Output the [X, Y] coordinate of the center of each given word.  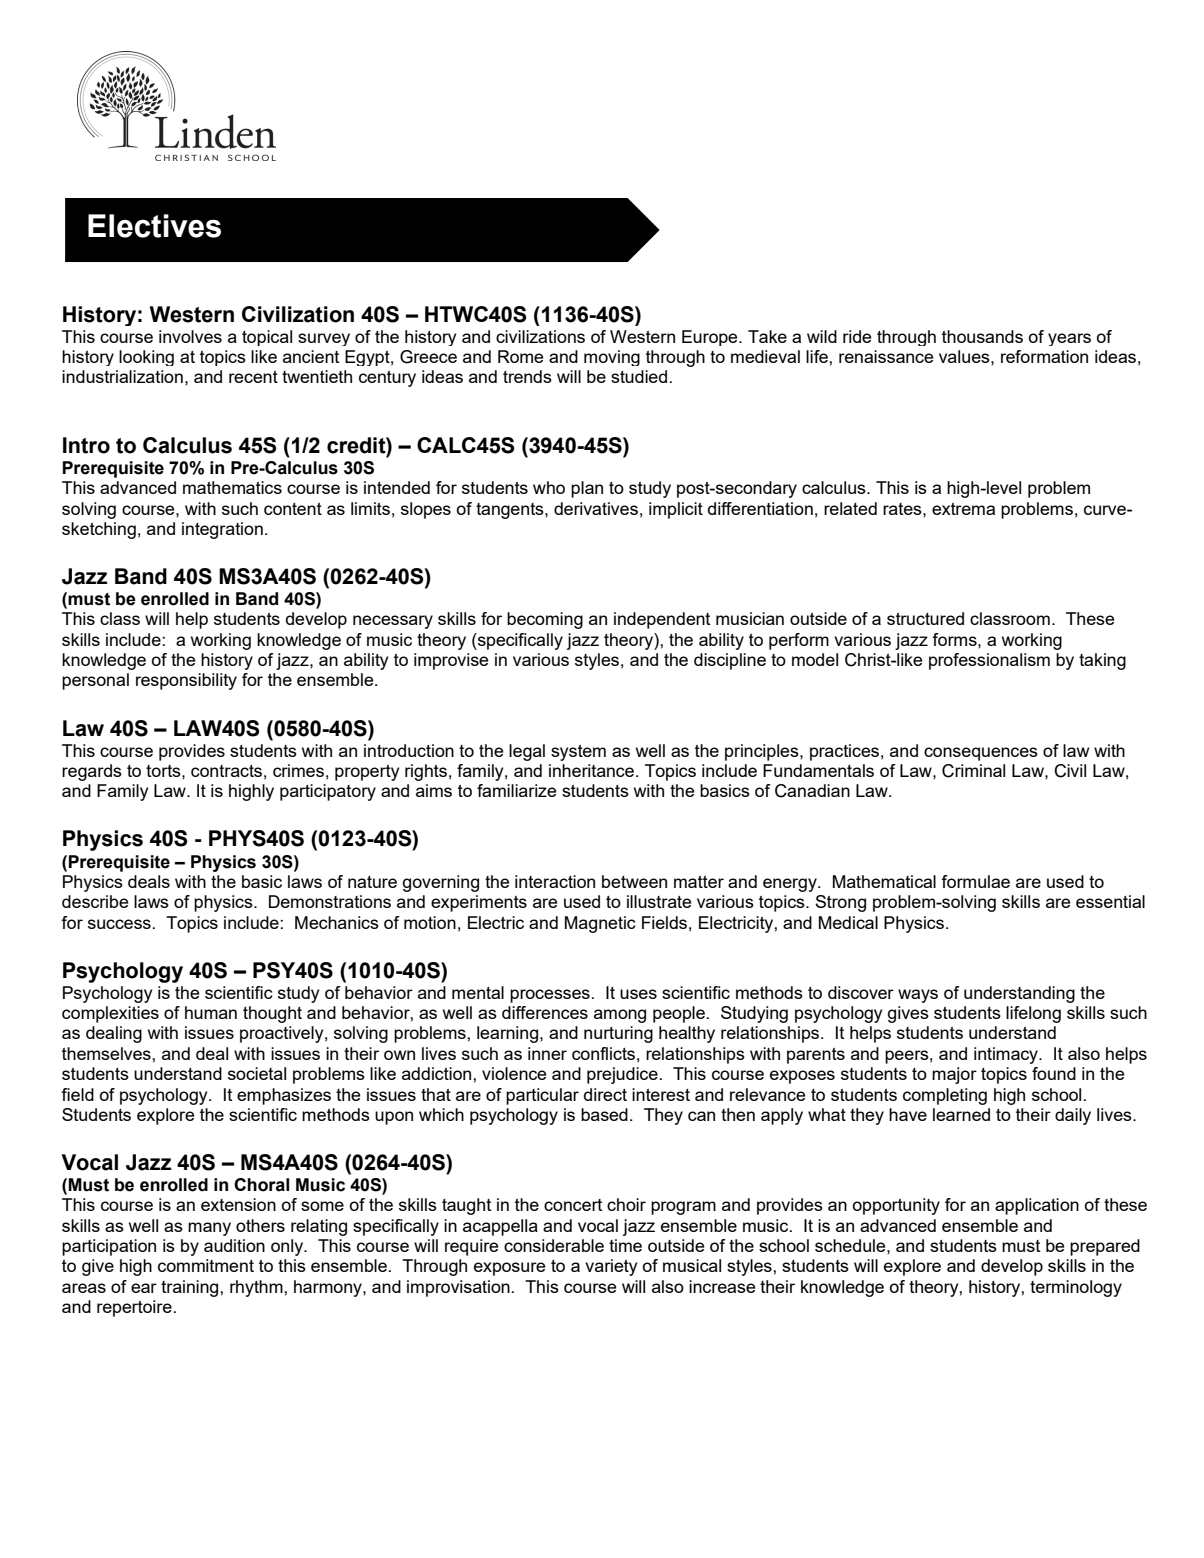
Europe [711, 338]
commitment [206, 1265]
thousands [982, 336]
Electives [154, 226]
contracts [226, 771]
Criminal [973, 771]
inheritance [593, 770]
